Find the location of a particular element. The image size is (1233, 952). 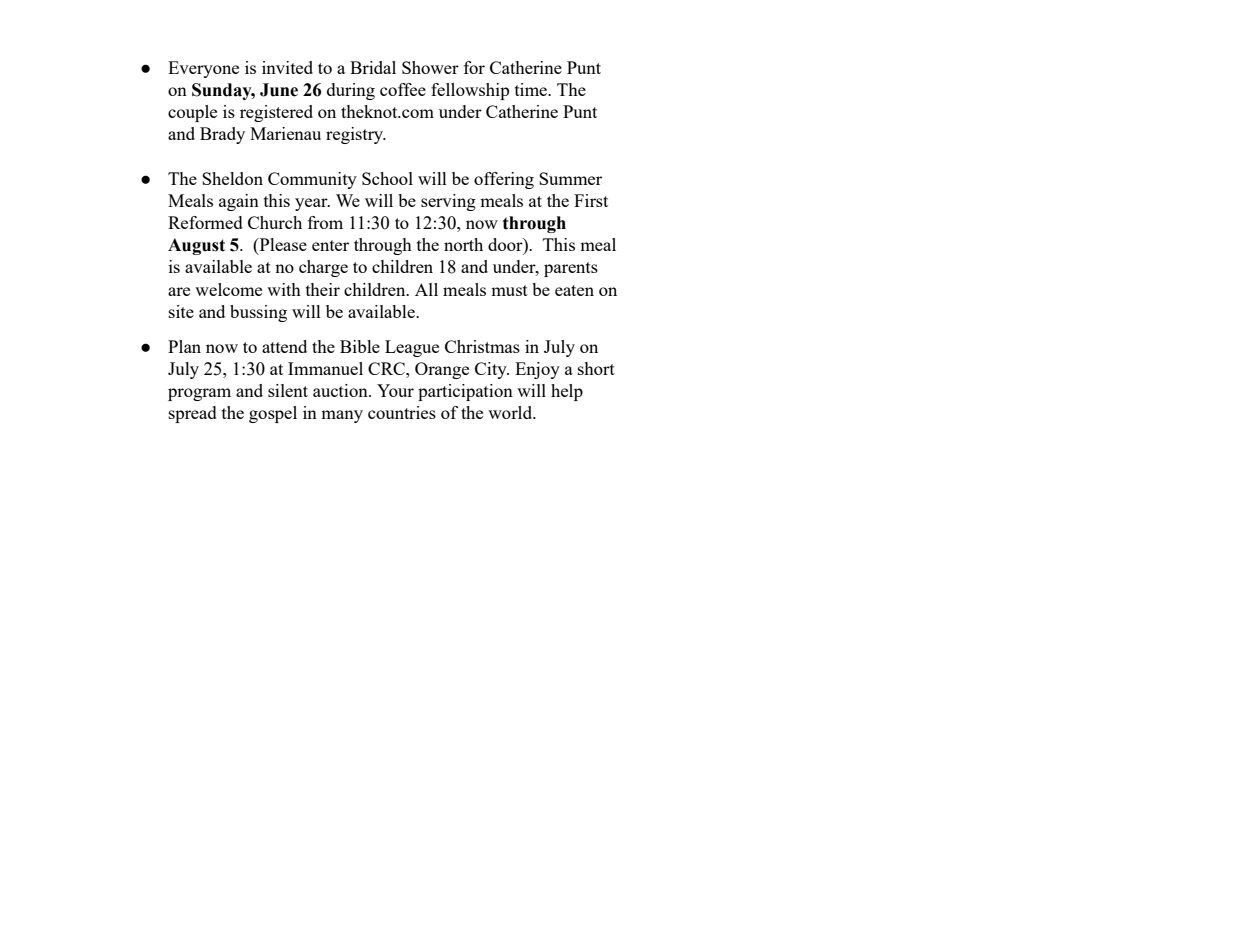

Summer is located at coordinates (570, 178).
